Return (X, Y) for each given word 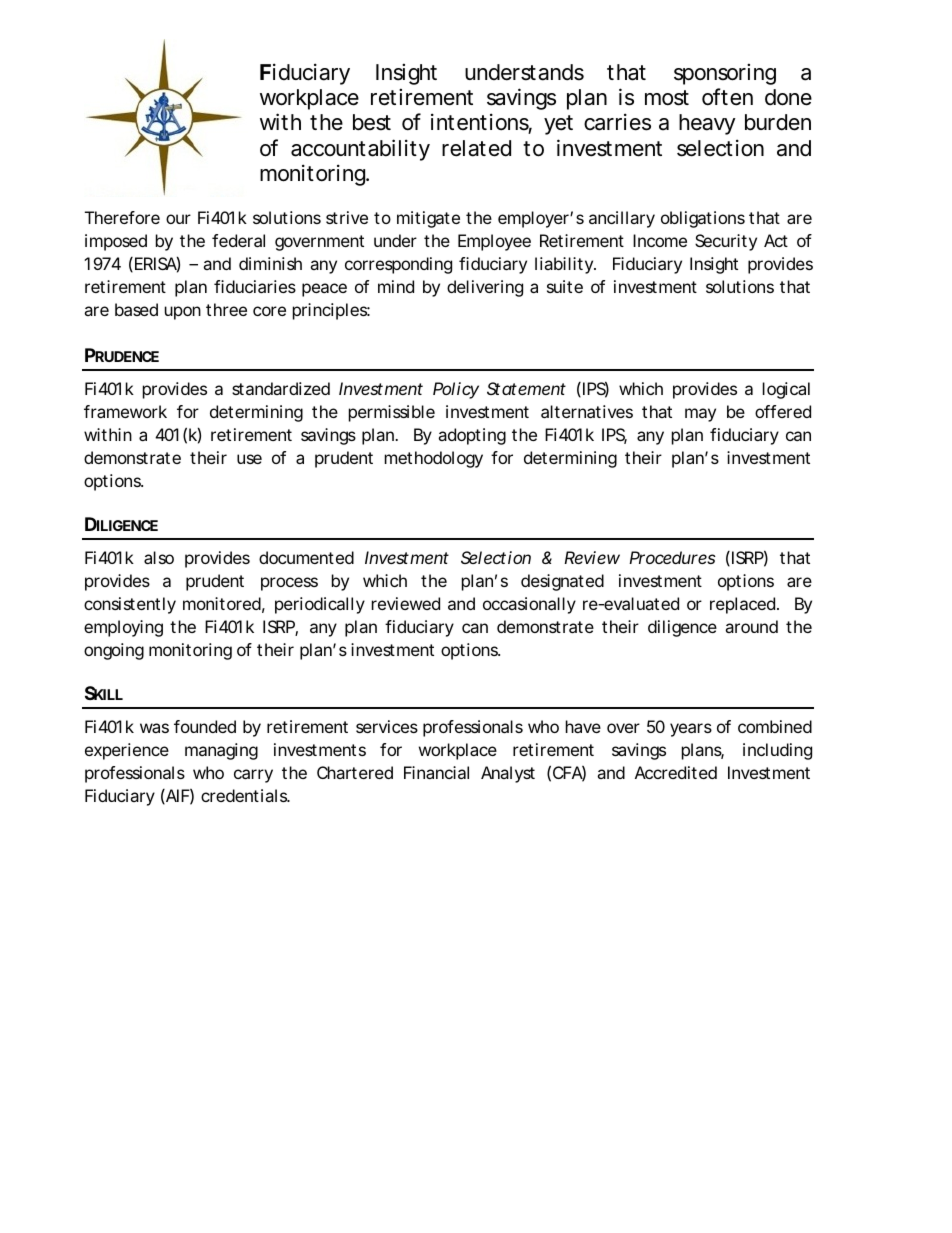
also (159, 557)
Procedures (672, 557)
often (727, 97)
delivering (485, 288)
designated (562, 582)
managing (221, 751)
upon (183, 313)
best (372, 122)
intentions (481, 123)
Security (726, 242)
